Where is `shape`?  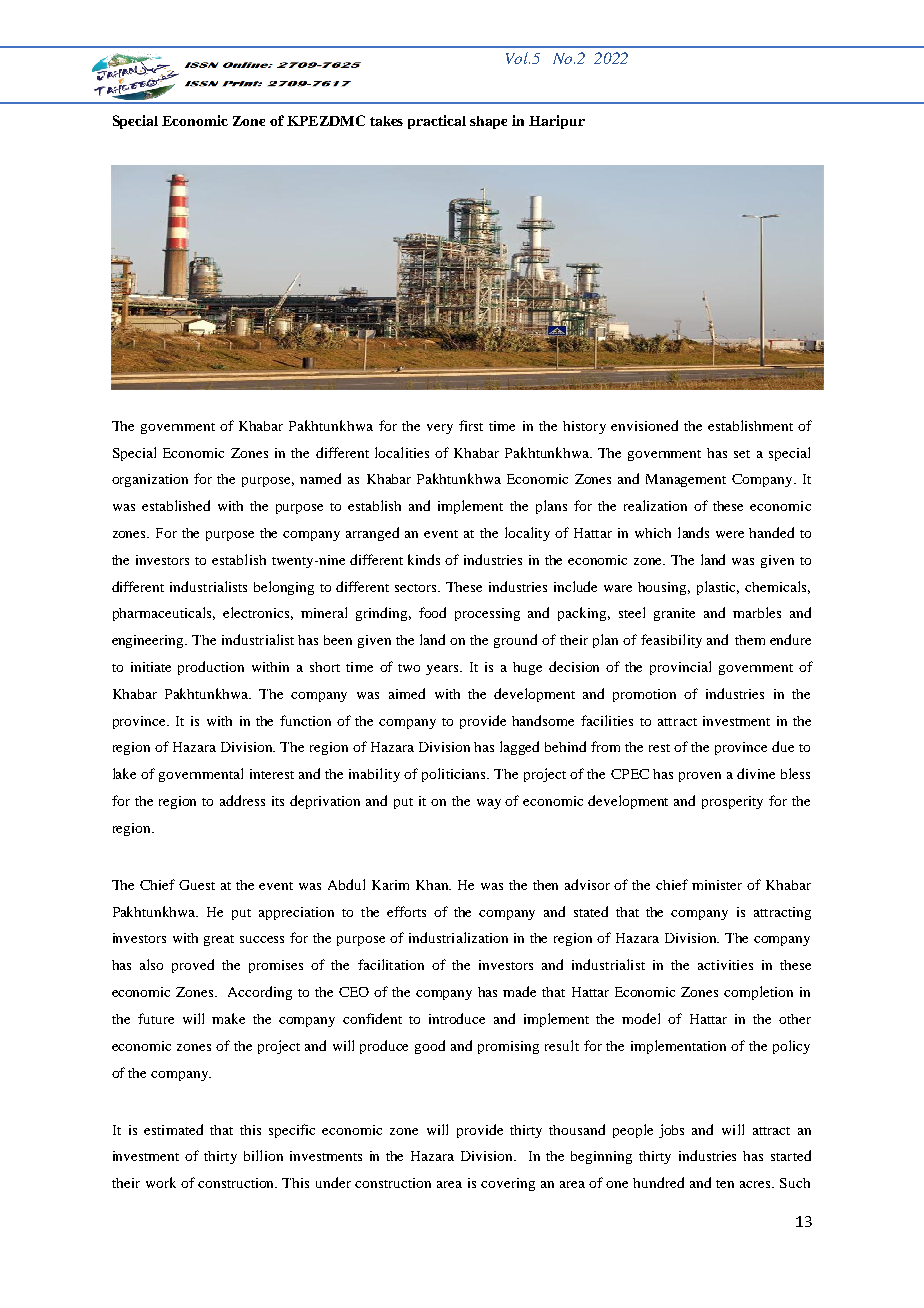 shape is located at coordinates (488, 122).
